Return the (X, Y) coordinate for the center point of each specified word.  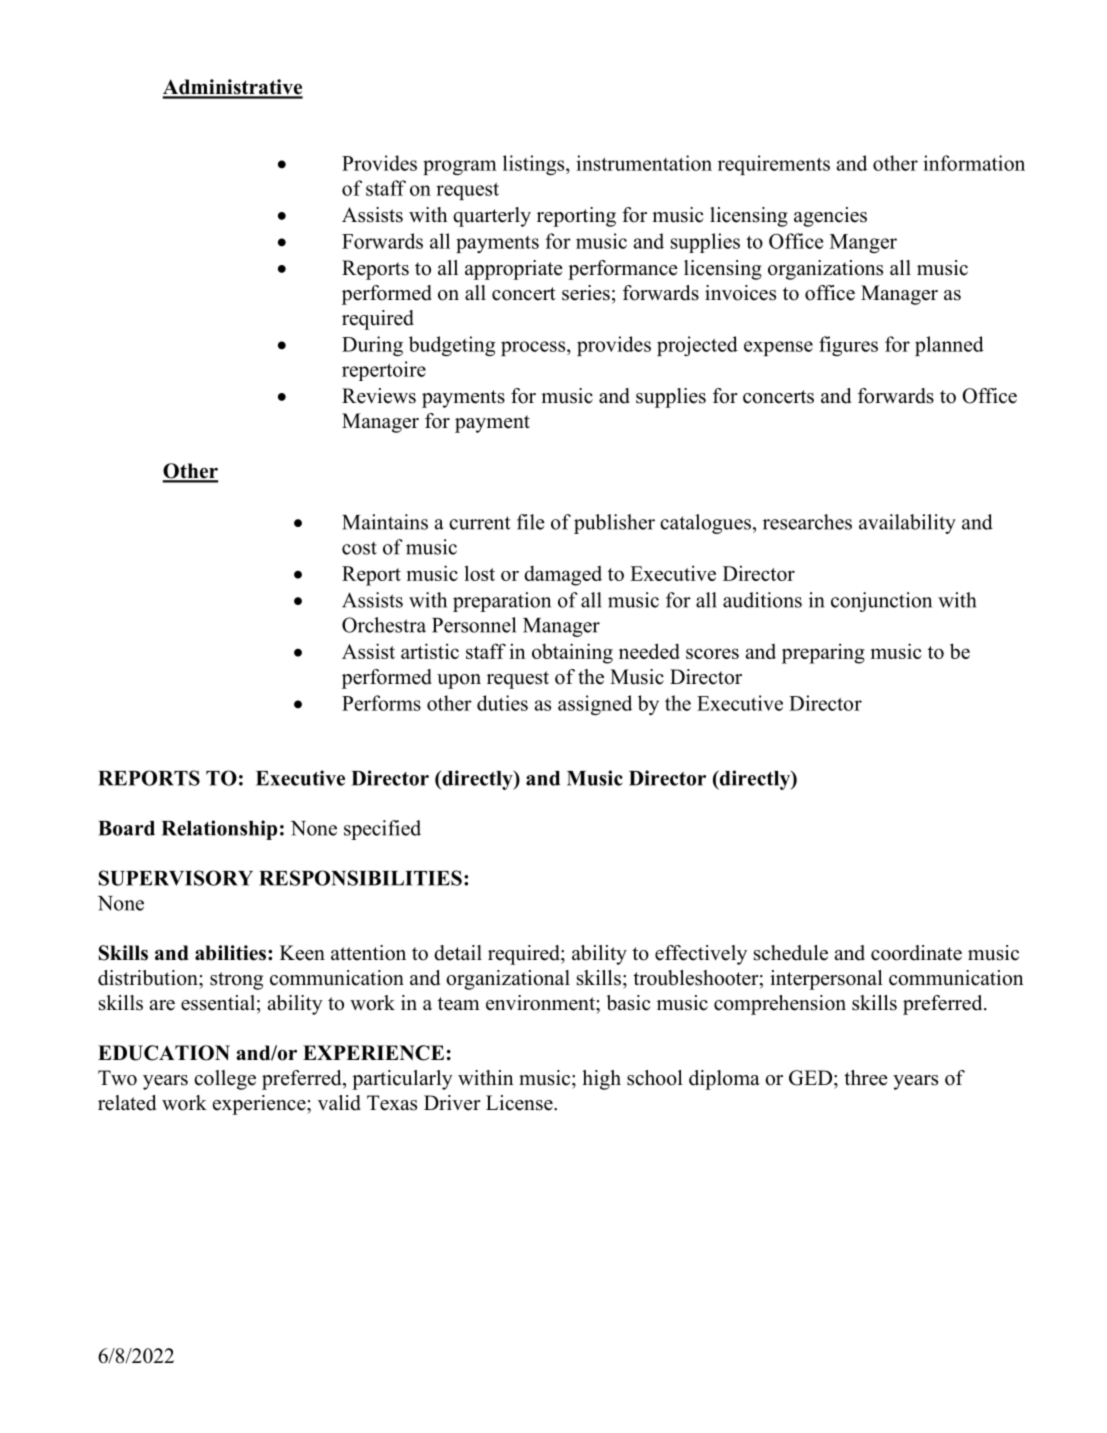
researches (807, 522)
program (460, 167)
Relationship (219, 830)
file (531, 522)
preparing (823, 653)
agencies (830, 217)
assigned (595, 705)
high (601, 1080)
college (225, 1080)
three (866, 1078)
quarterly (492, 217)
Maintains (385, 522)
